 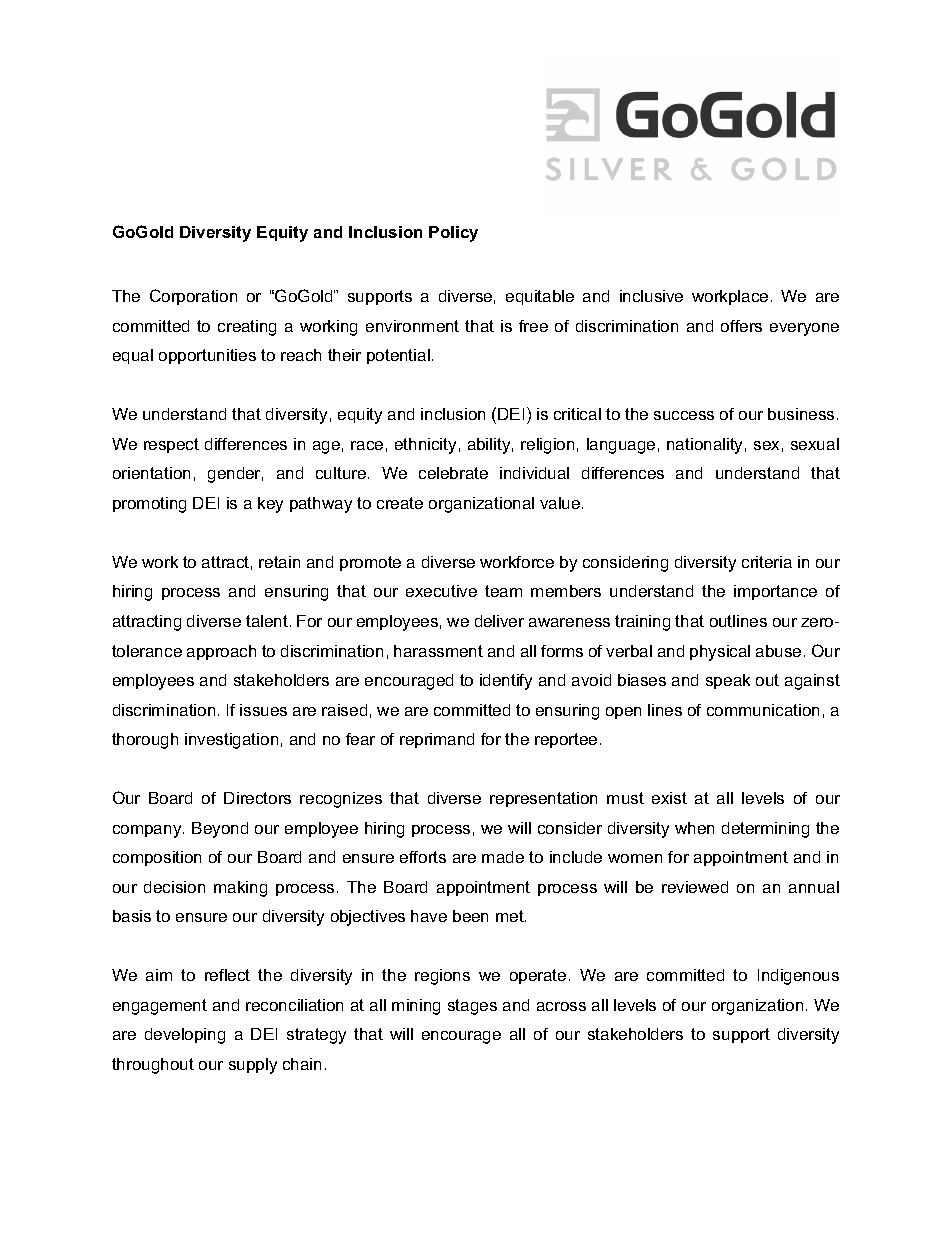 I want to click on criteria, so click(x=767, y=562).
